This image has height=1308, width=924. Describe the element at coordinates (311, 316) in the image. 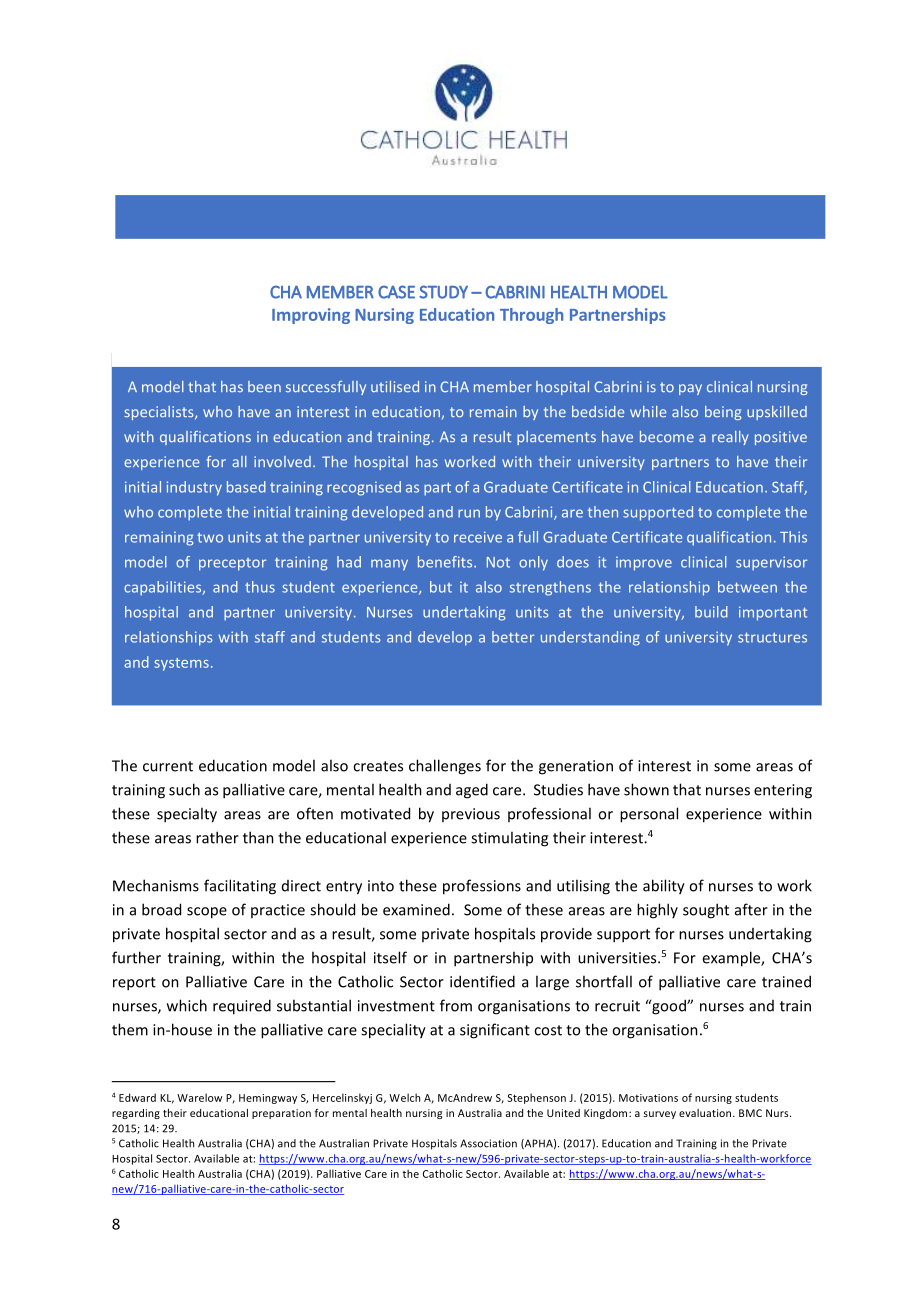

I see `Improving` at that location.
